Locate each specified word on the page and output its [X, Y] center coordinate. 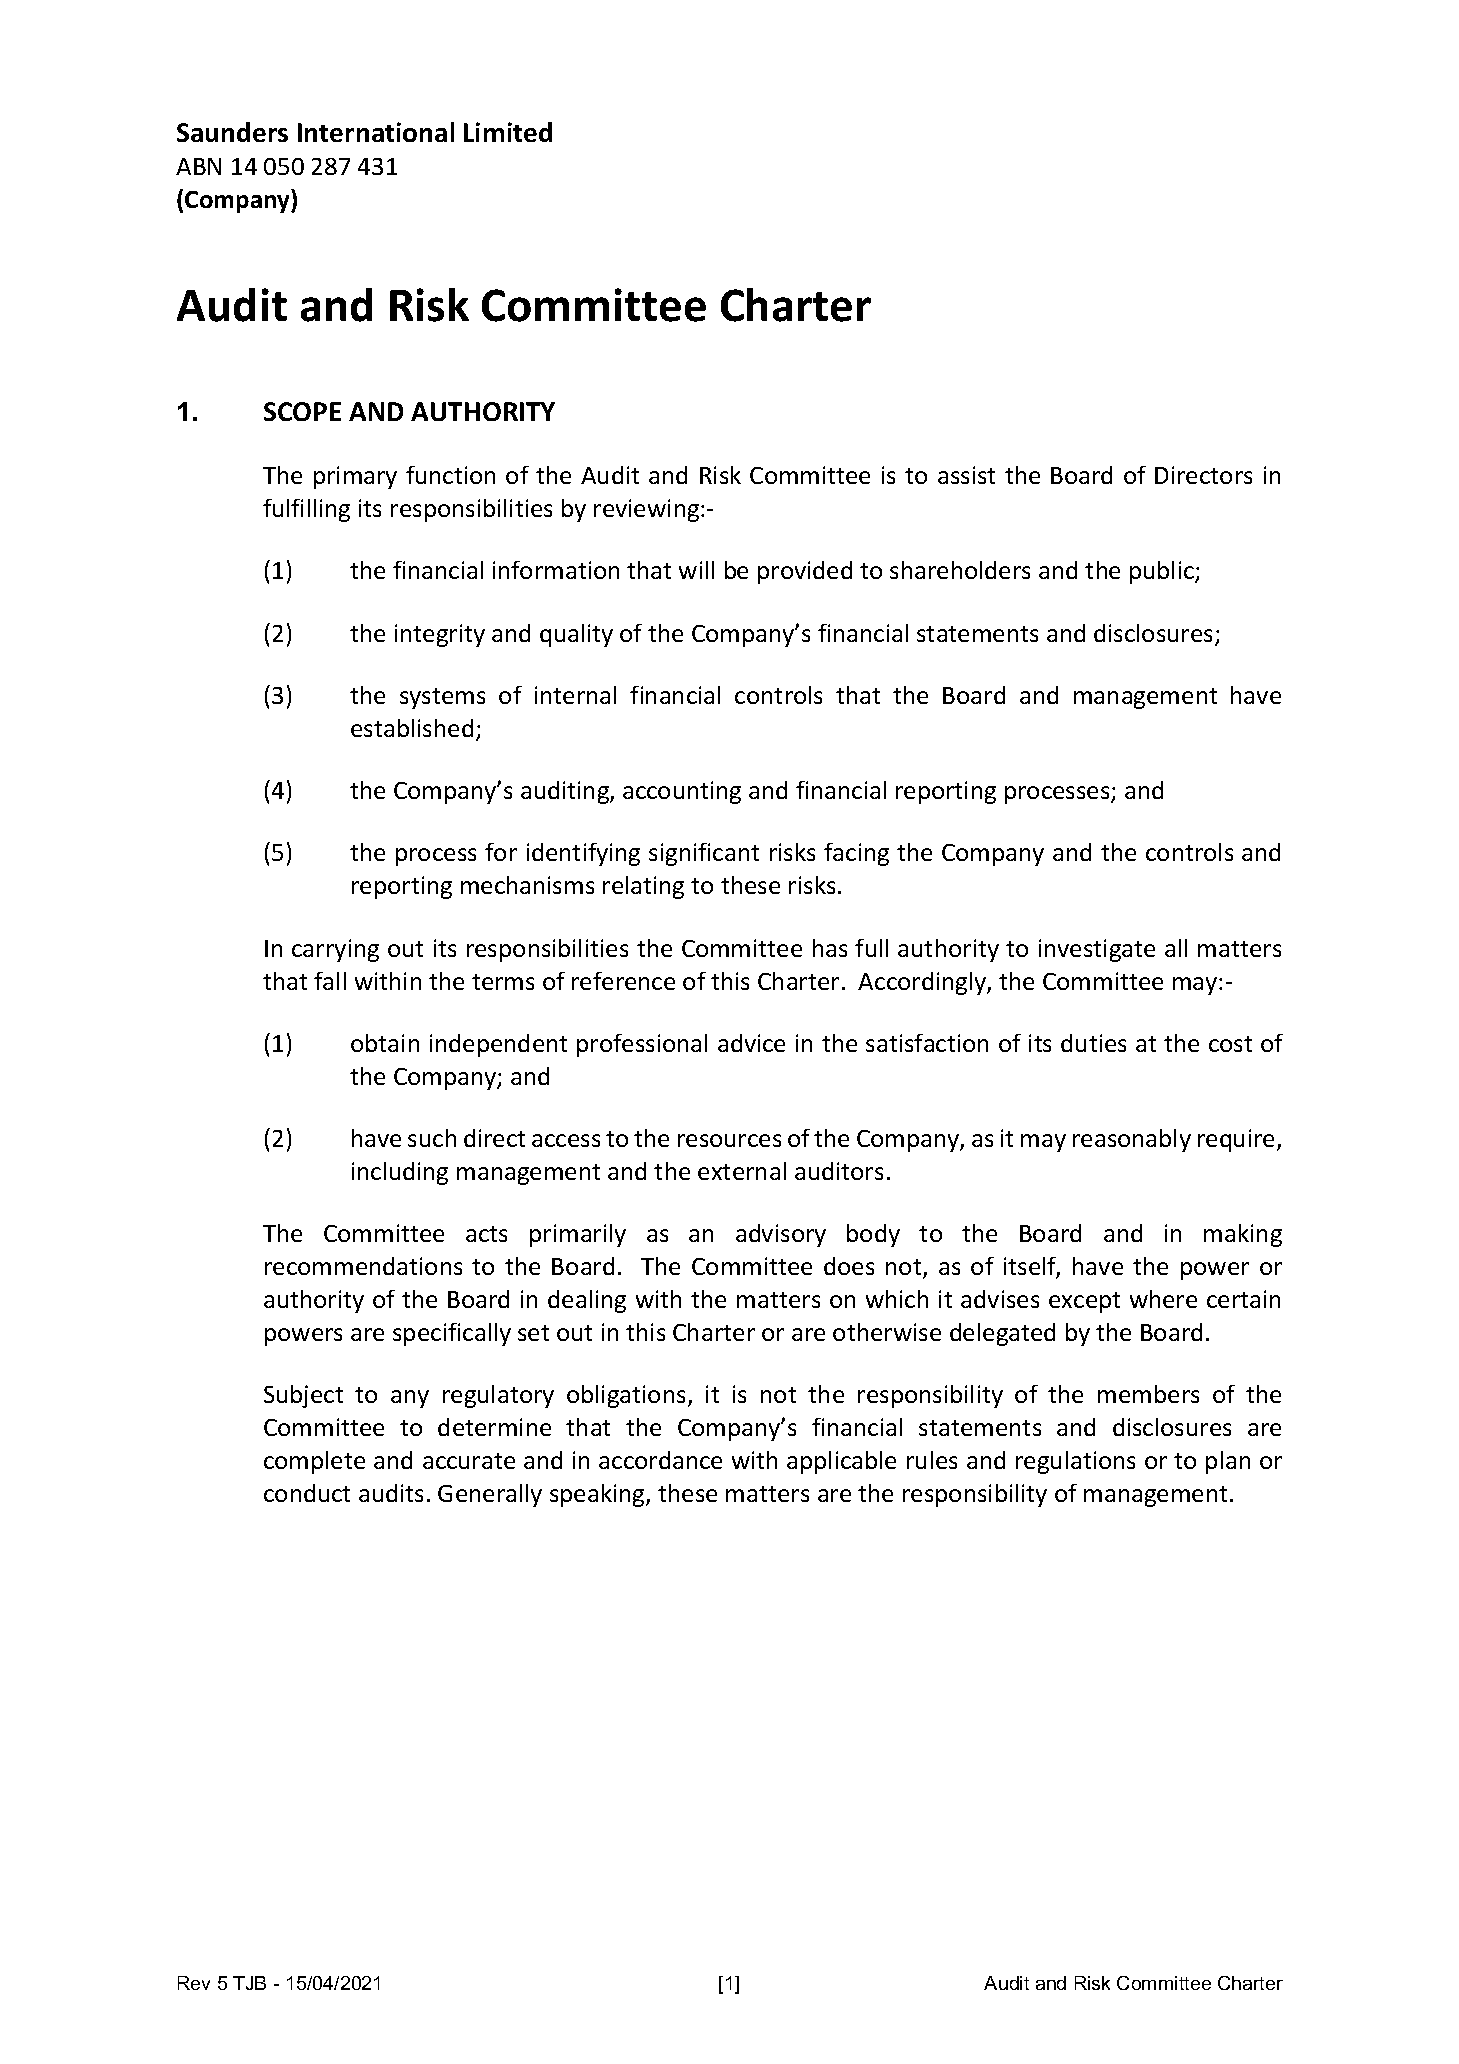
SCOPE [302, 411]
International [376, 132]
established [412, 728]
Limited [508, 132]
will [696, 570]
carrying [335, 950]
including [400, 1173]
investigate [1097, 950]
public [1163, 572]
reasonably [1132, 1140]
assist [966, 475]
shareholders [960, 570]
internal [575, 695]
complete [314, 1462]
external [742, 1171]
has [830, 948]
